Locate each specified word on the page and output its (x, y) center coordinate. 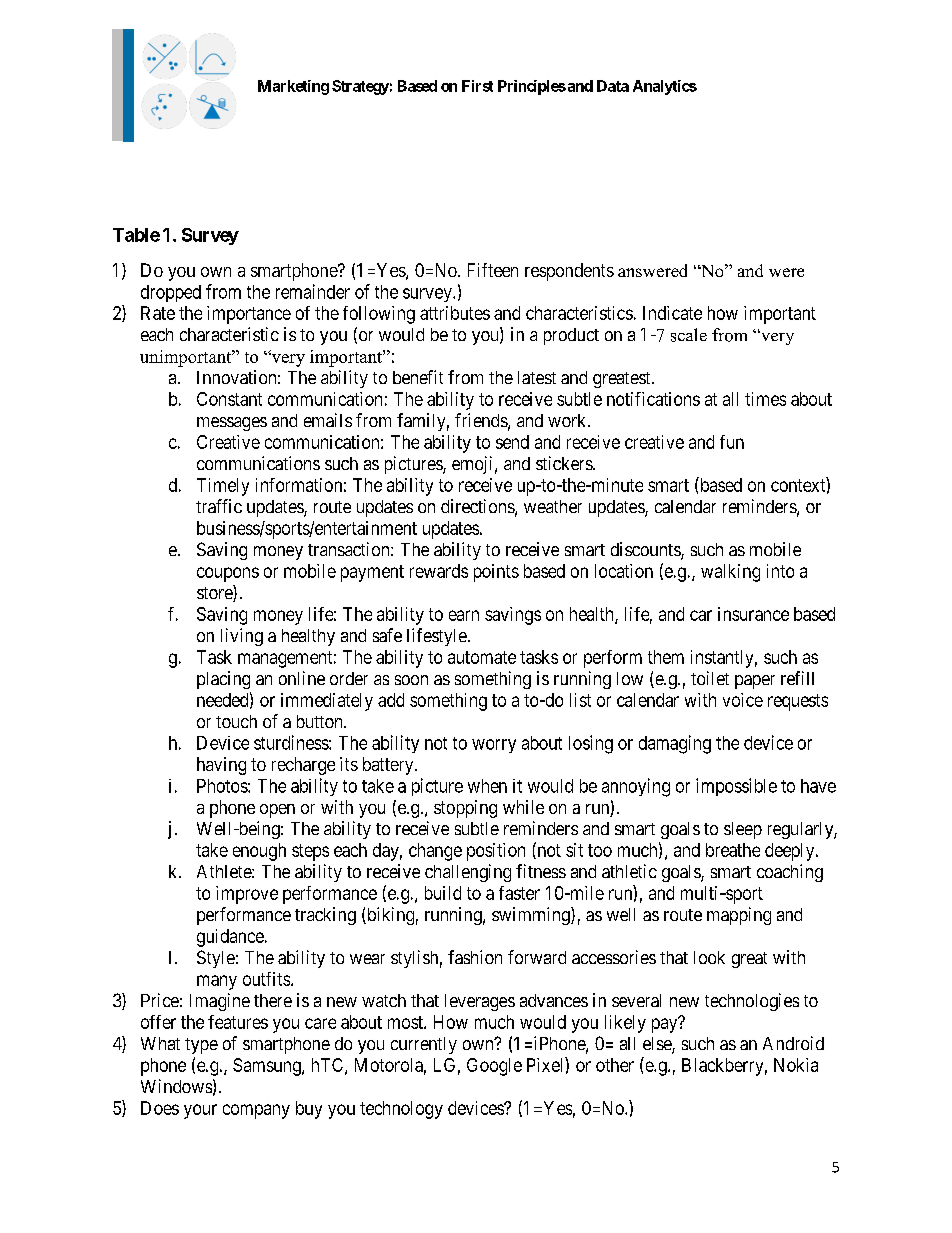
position (496, 852)
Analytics (665, 87)
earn (464, 615)
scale (689, 335)
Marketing (293, 87)
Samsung (268, 1067)
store (215, 594)
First (477, 86)
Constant (229, 399)
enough (259, 852)
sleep (743, 830)
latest (537, 377)
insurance (753, 614)
